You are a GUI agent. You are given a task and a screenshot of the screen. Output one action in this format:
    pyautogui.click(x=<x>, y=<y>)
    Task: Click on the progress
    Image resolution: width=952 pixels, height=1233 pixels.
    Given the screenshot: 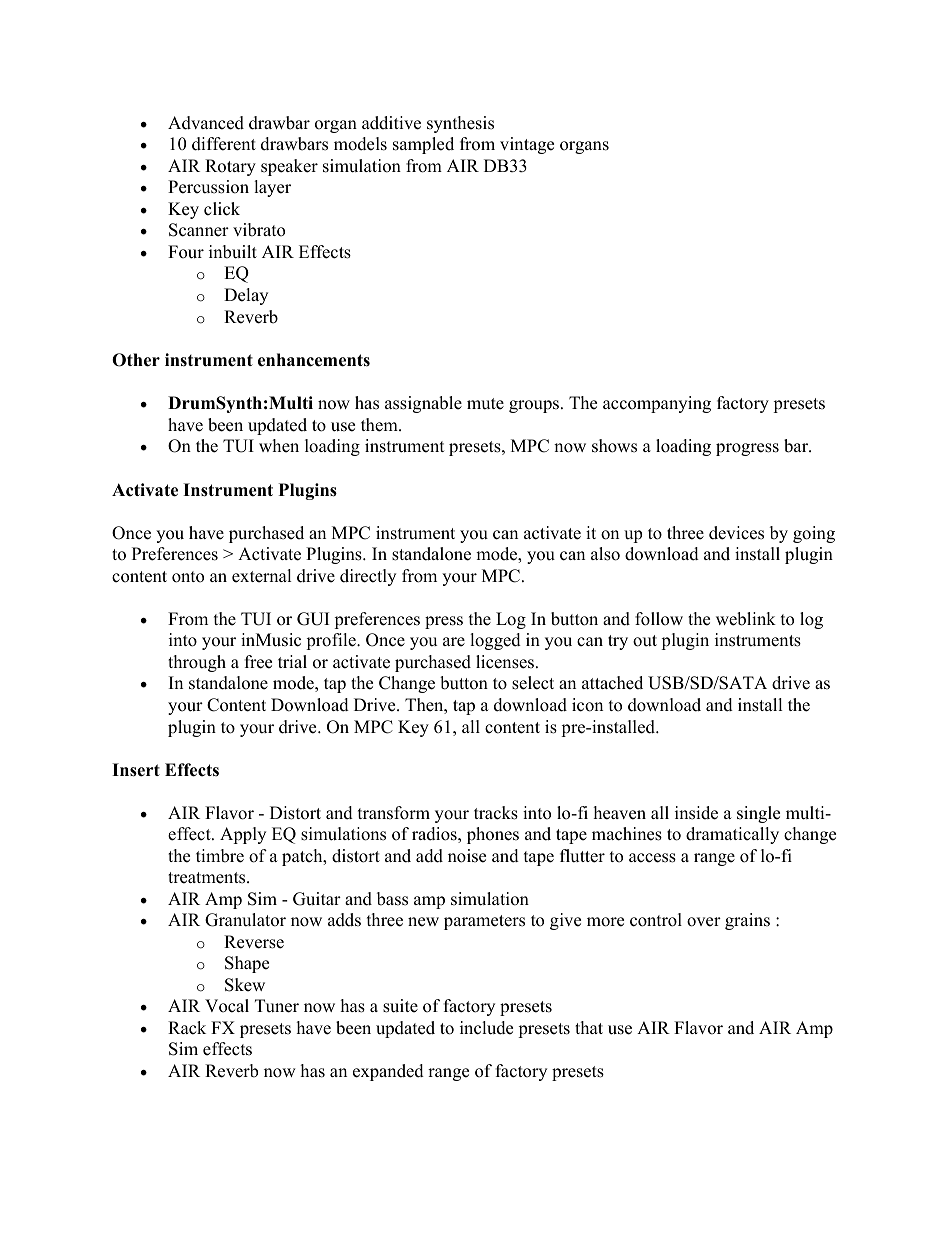 What is the action you would take?
    pyautogui.click(x=747, y=449)
